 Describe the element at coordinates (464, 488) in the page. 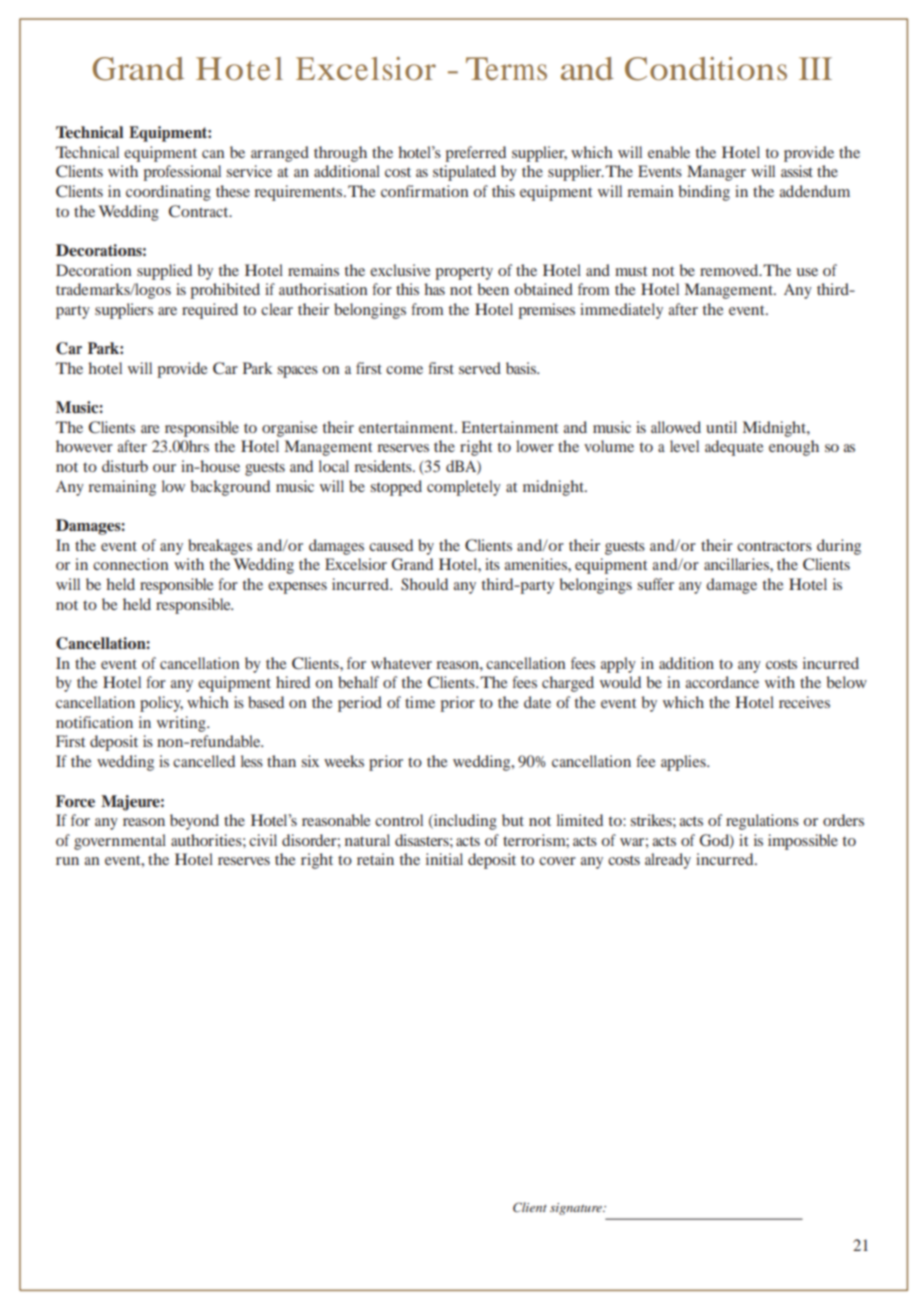

I see `completely` at that location.
